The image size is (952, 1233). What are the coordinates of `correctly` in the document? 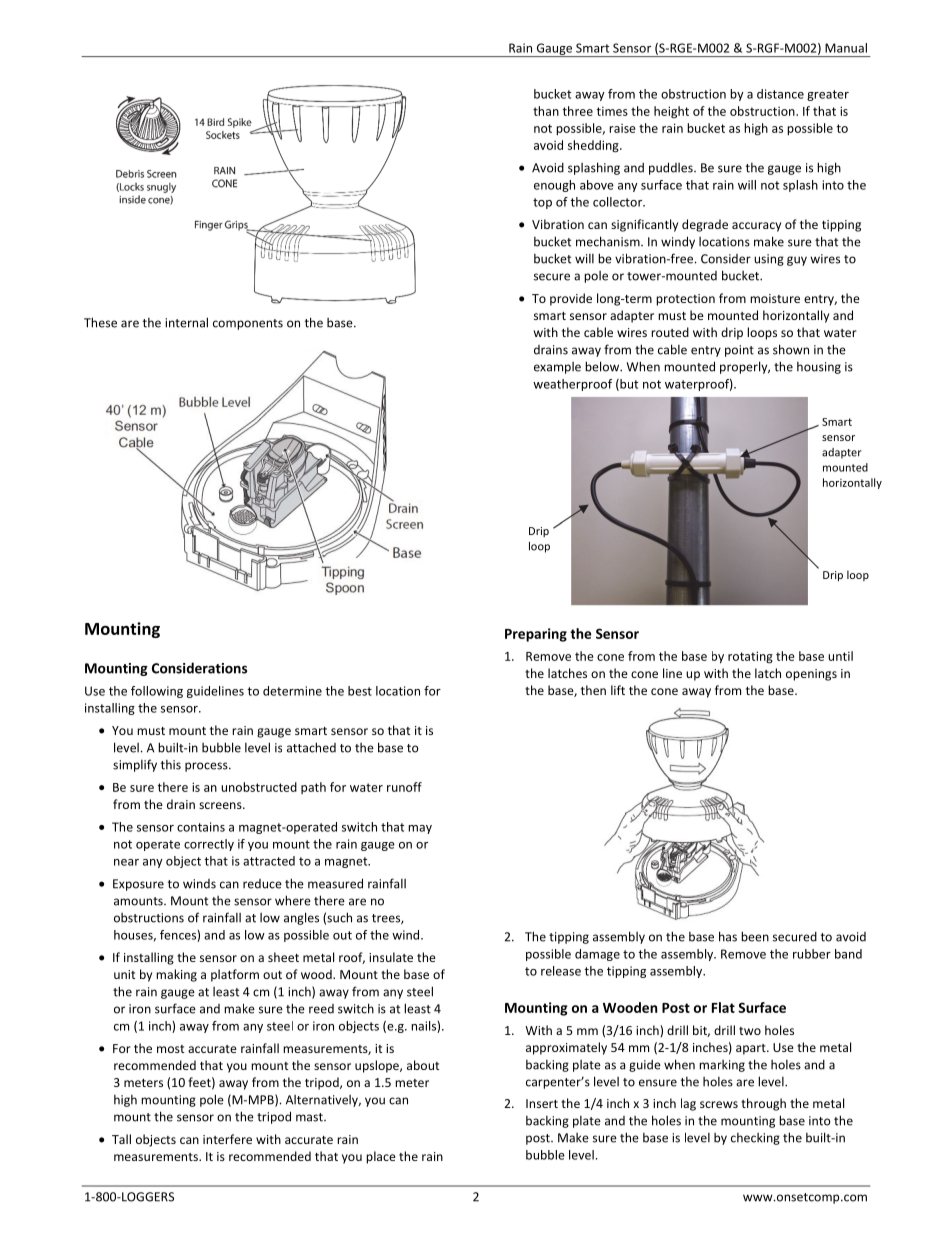 It's located at (209, 845).
